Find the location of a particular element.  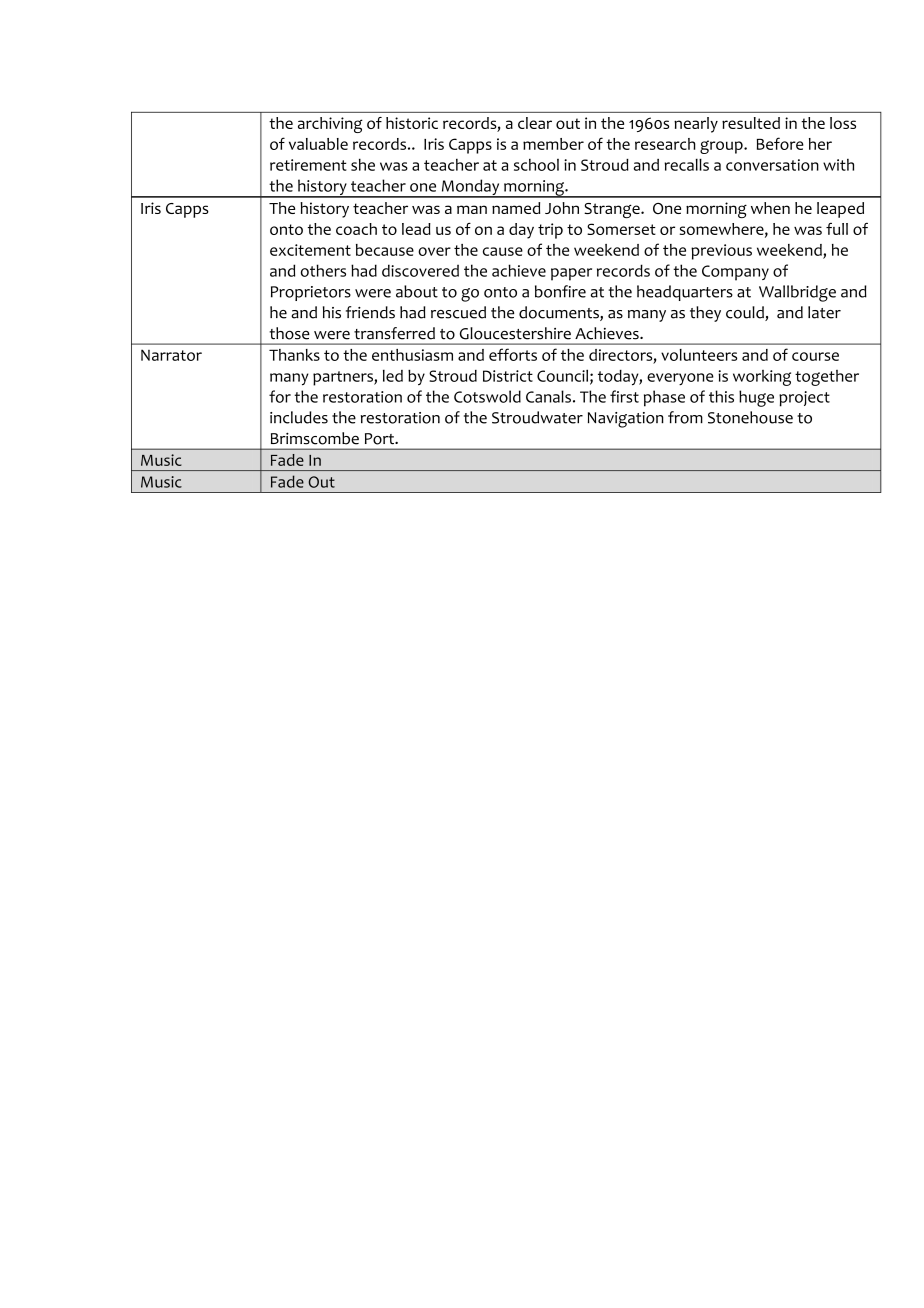

from is located at coordinates (685, 417).
